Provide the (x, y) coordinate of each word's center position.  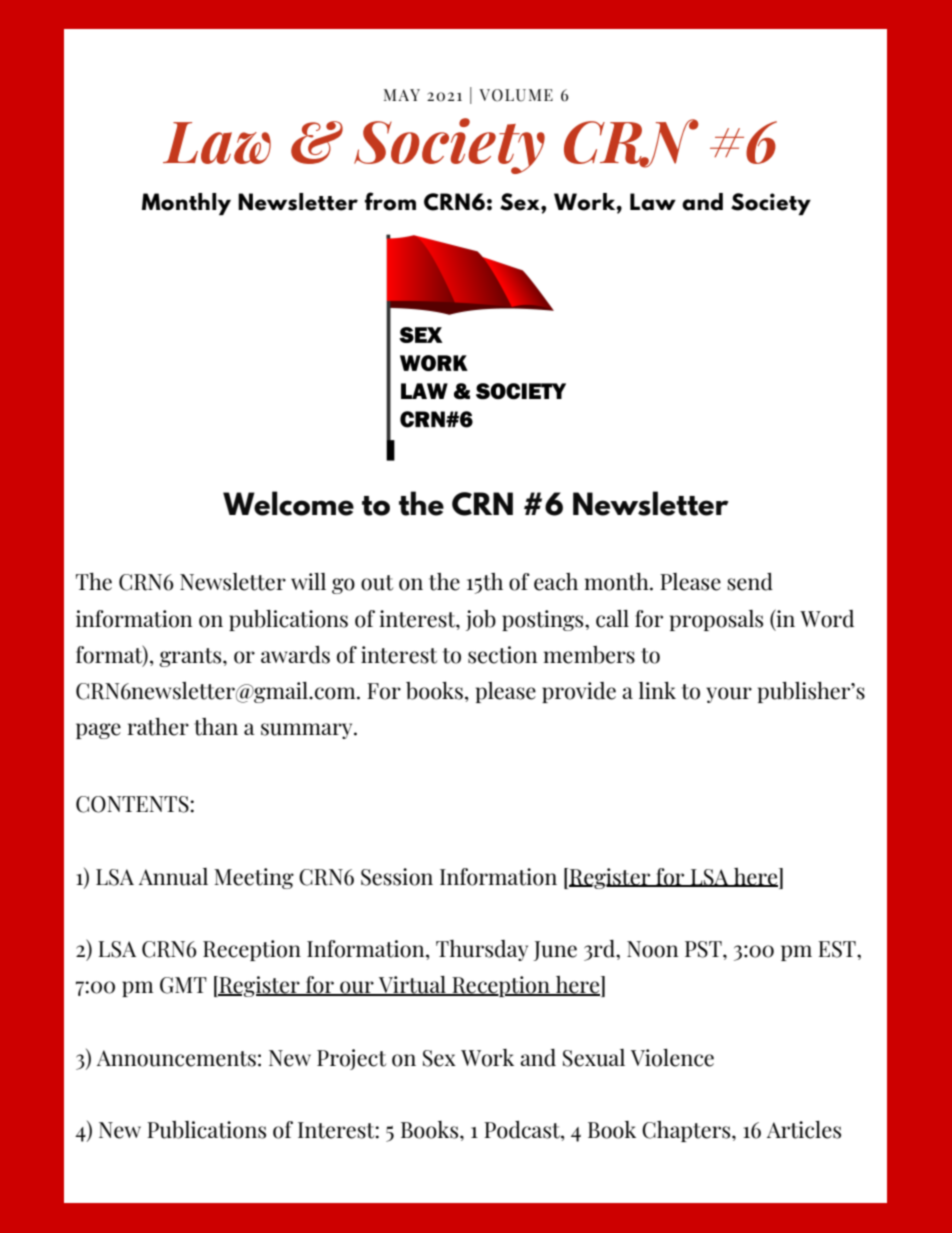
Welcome (288, 503)
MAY (402, 95)
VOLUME (516, 95)
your (729, 695)
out (377, 583)
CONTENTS (133, 804)
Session (397, 877)
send (750, 582)
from (390, 201)
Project (351, 1059)
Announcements (176, 1058)
